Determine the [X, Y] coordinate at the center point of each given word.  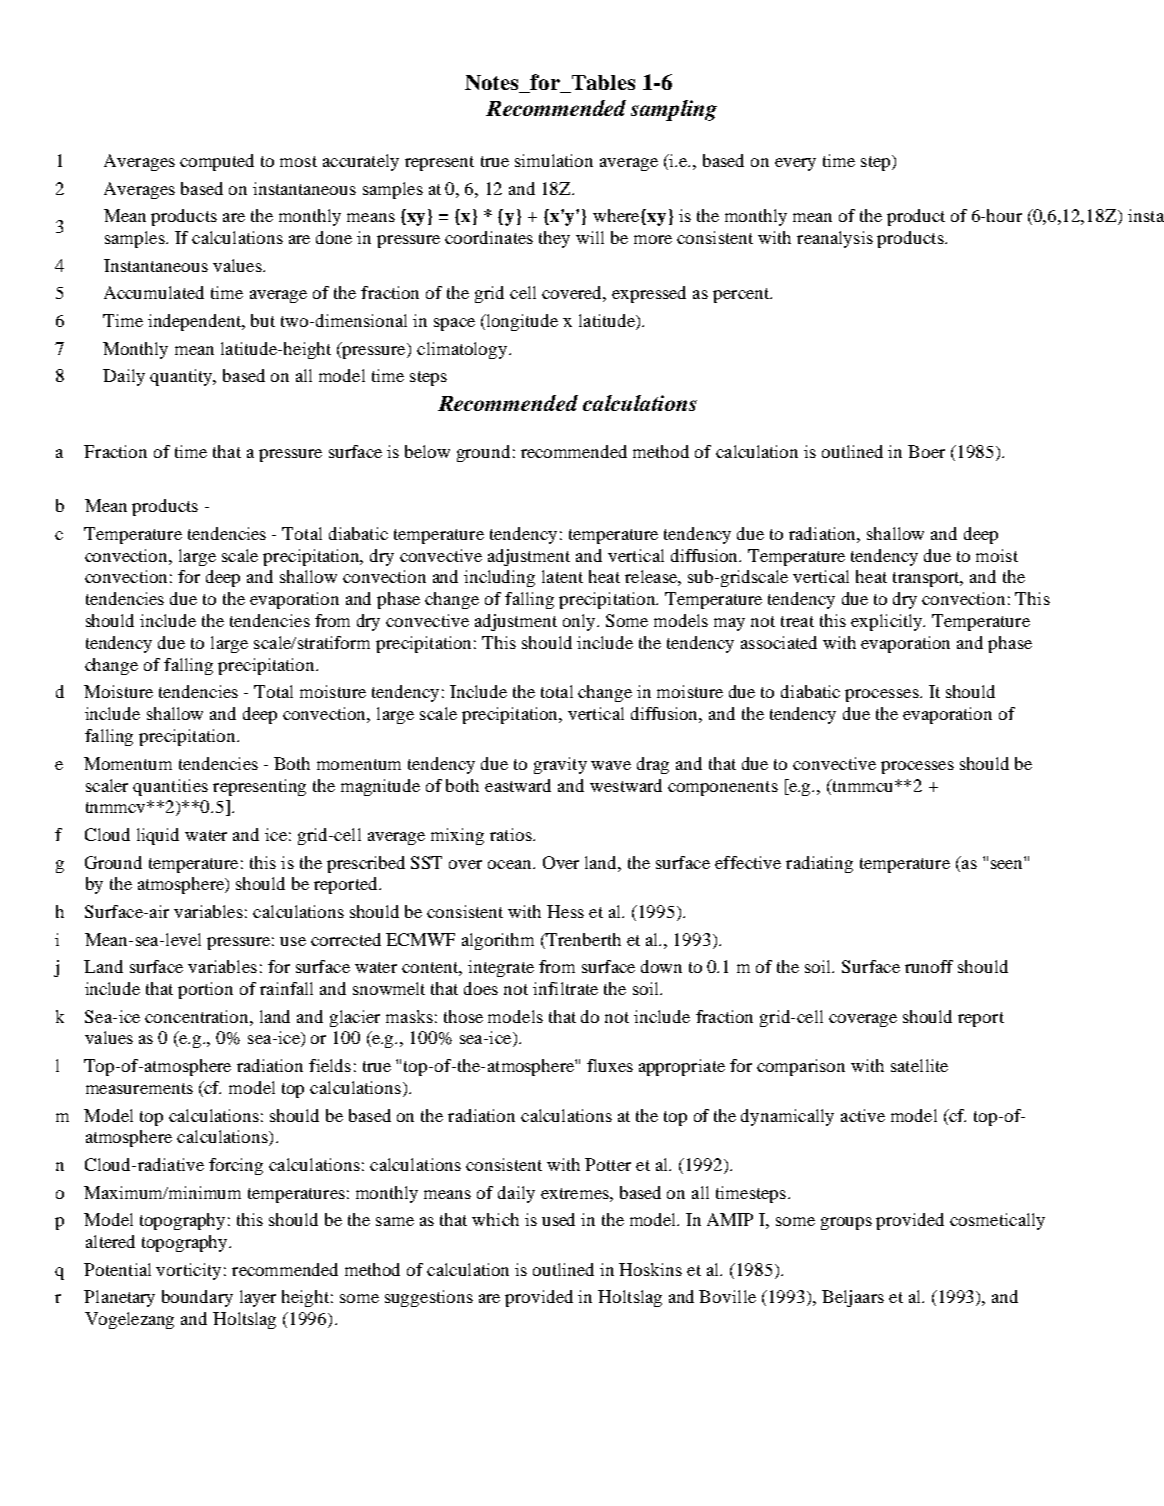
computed [217, 162]
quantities [170, 787]
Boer [926, 451]
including [499, 578]
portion [205, 990]
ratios [512, 834]
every [795, 164]
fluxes [610, 1065]
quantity [182, 377]
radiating [819, 864]
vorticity [188, 1271]
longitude [521, 322]
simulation [554, 160]
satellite [919, 1065]
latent [562, 576]
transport [928, 579]
